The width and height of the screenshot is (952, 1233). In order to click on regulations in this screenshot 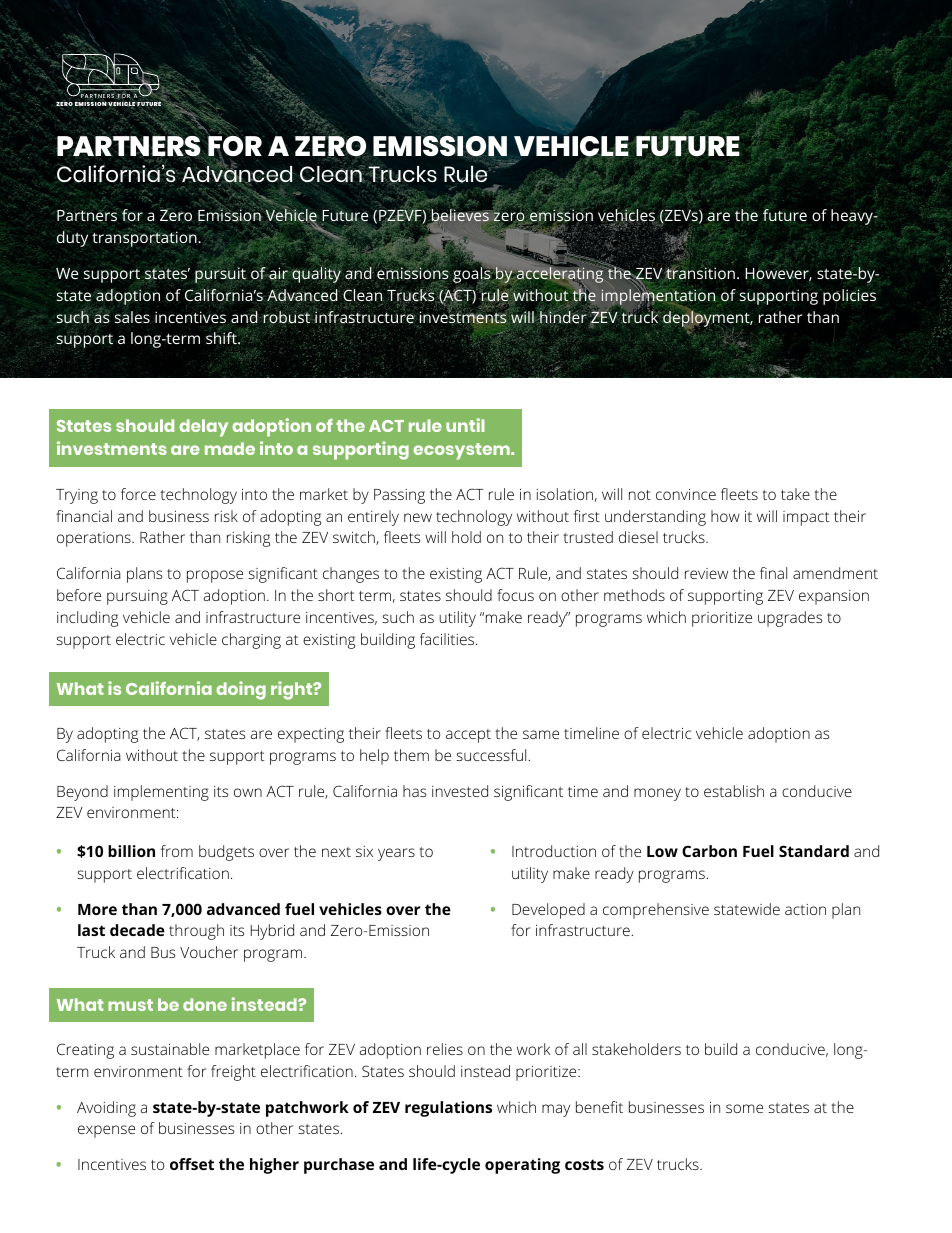, I will do `click(448, 1109)`.
